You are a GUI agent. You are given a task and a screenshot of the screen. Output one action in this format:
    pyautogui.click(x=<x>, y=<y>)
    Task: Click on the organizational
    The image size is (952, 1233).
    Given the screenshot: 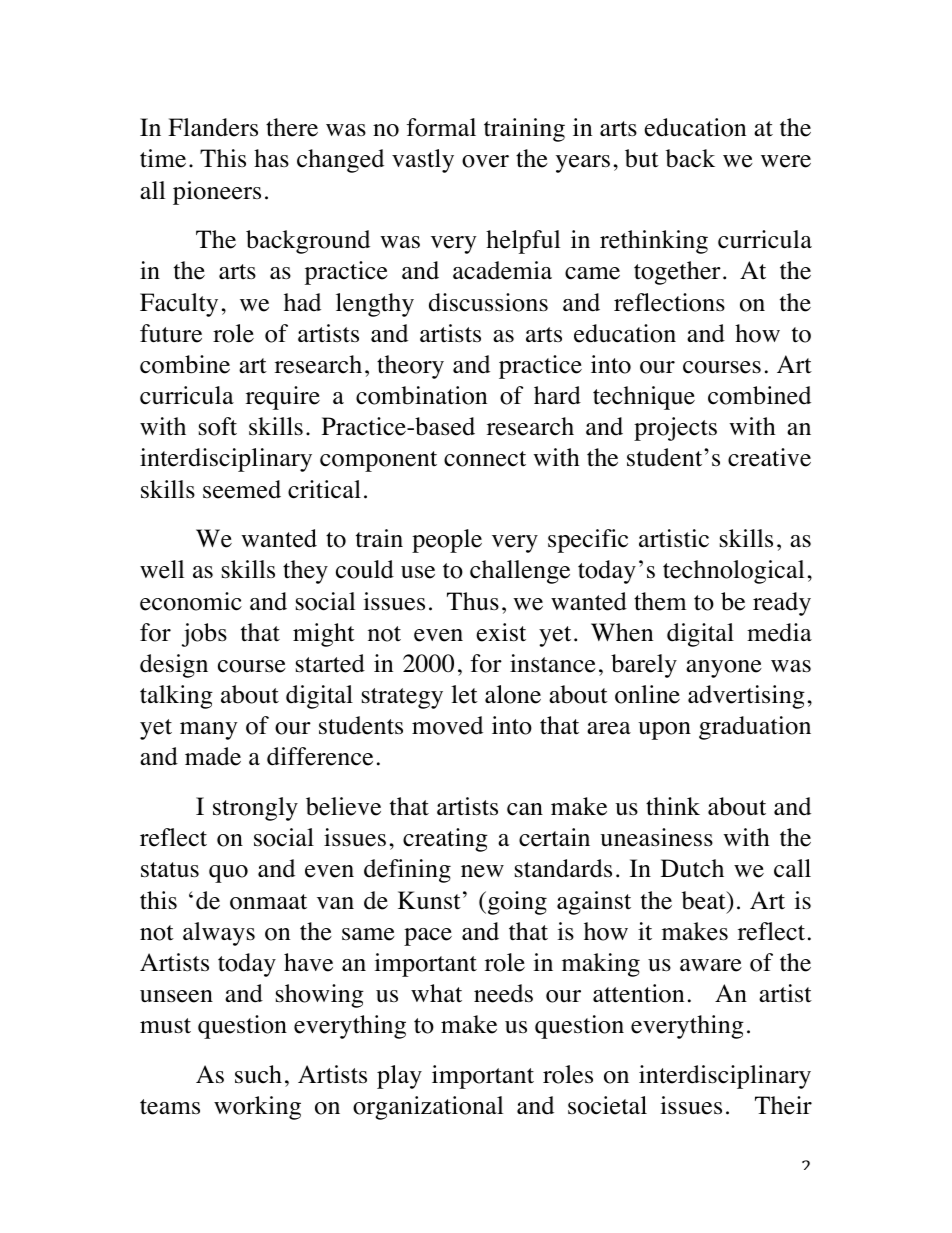 What is the action you would take?
    pyautogui.click(x=428, y=1108)
